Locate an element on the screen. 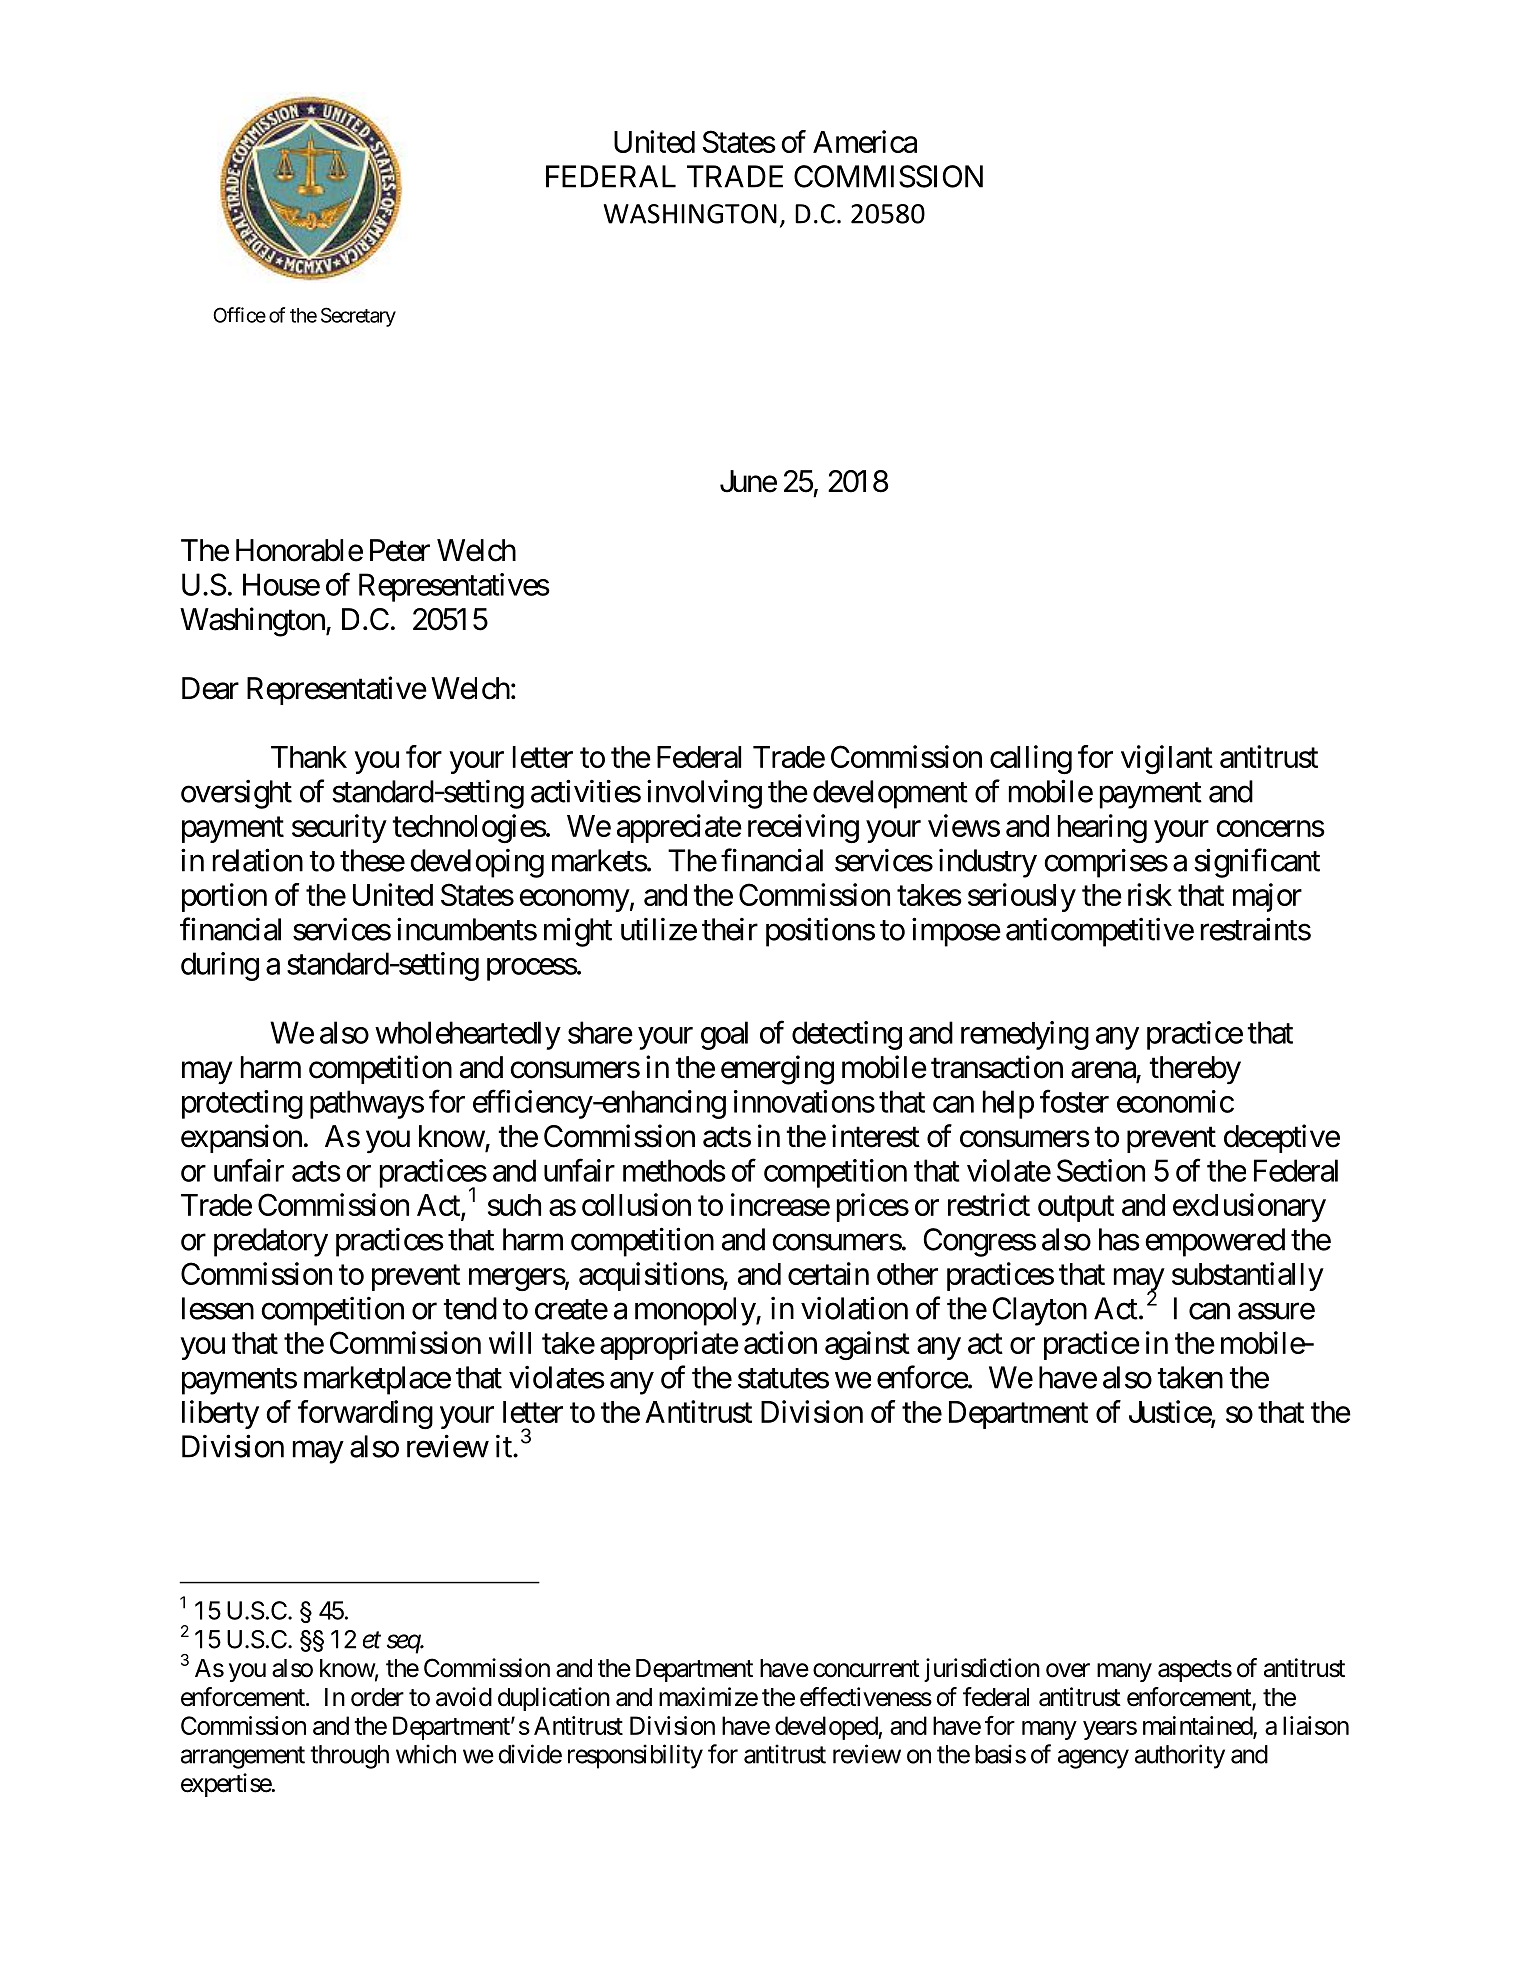 The height and width of the screenshot is (1978, 1528). during is located at coordinates (220, 966).
